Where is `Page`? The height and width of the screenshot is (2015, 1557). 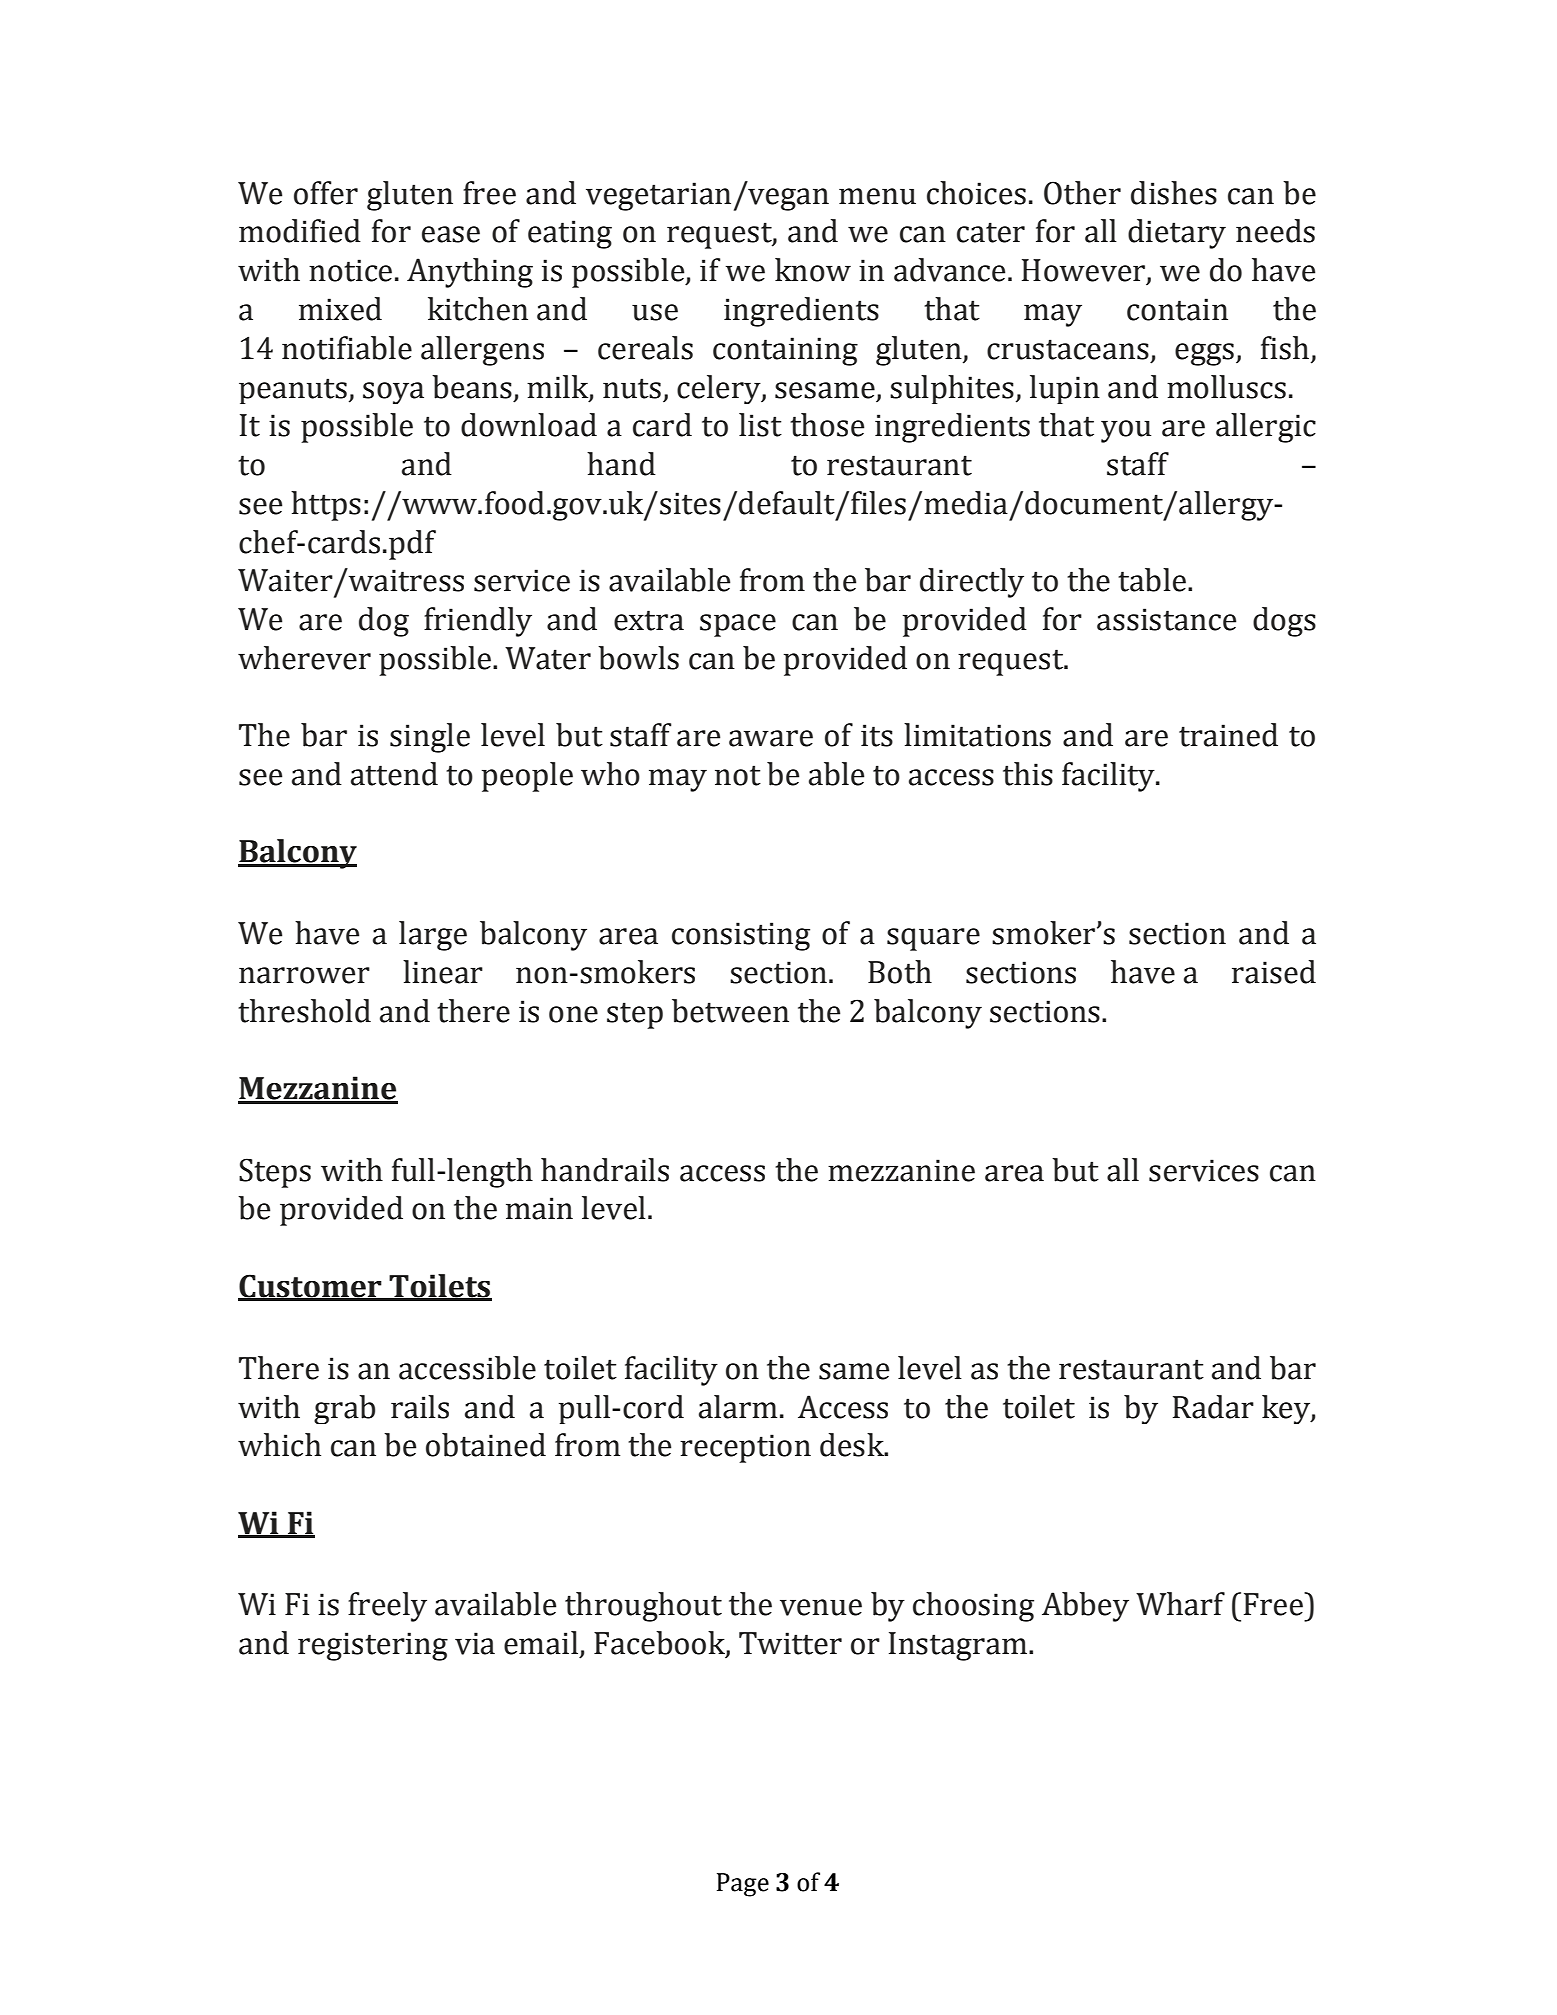 Page is located at coordinates (743, 1885).
